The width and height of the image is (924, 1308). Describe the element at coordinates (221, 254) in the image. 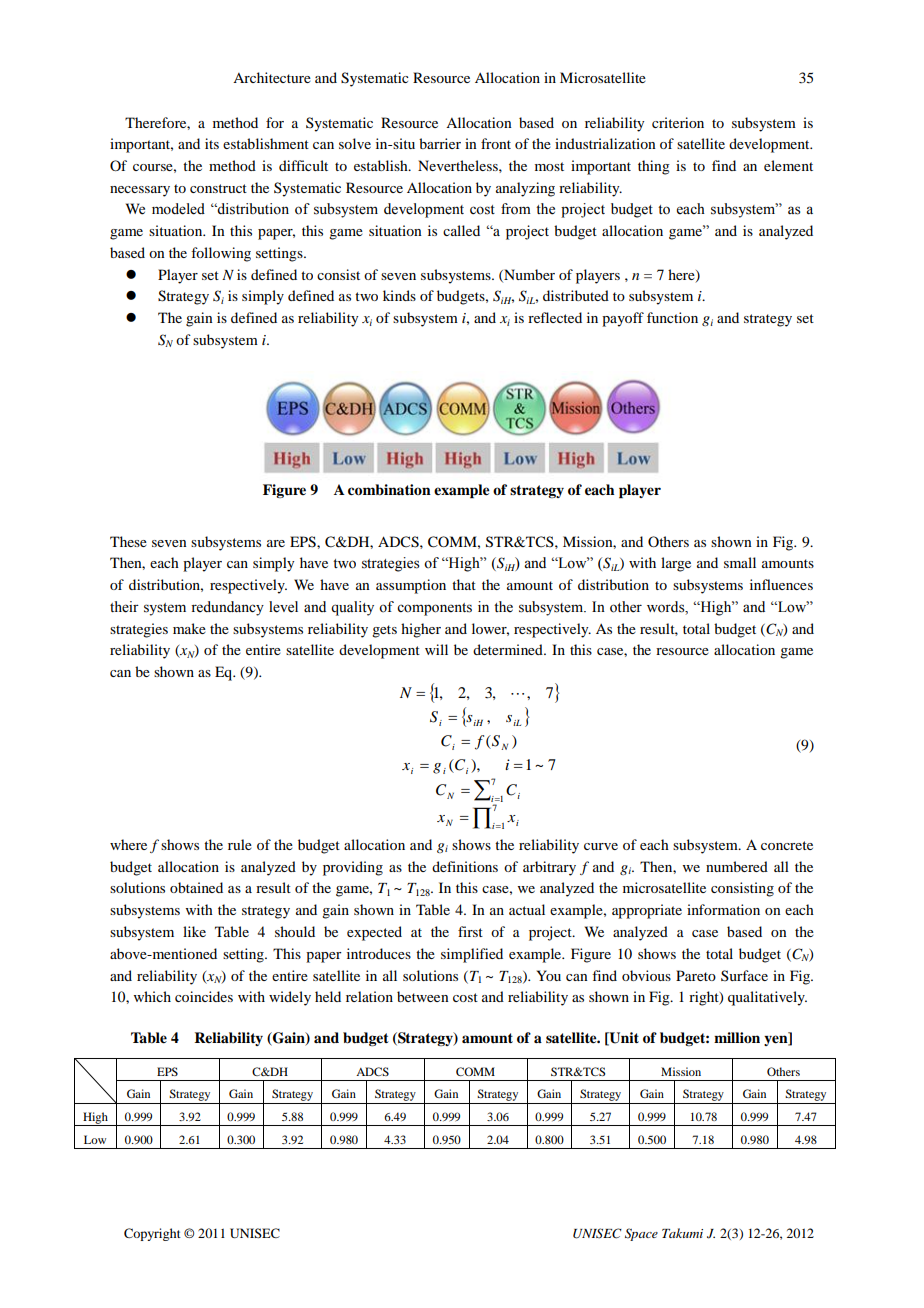

I see `following` at that location.
